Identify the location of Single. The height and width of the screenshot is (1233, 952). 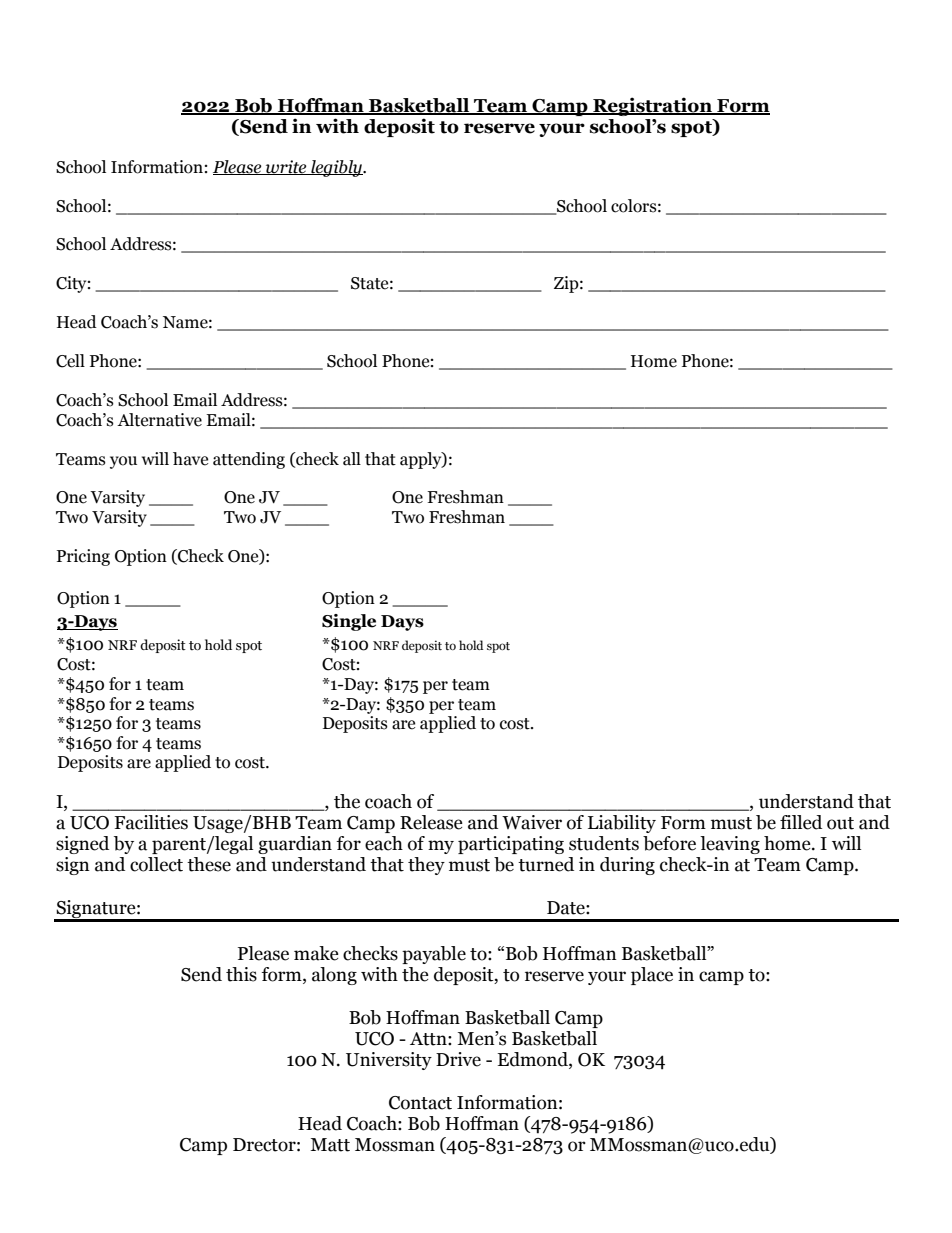
(349, 622).
